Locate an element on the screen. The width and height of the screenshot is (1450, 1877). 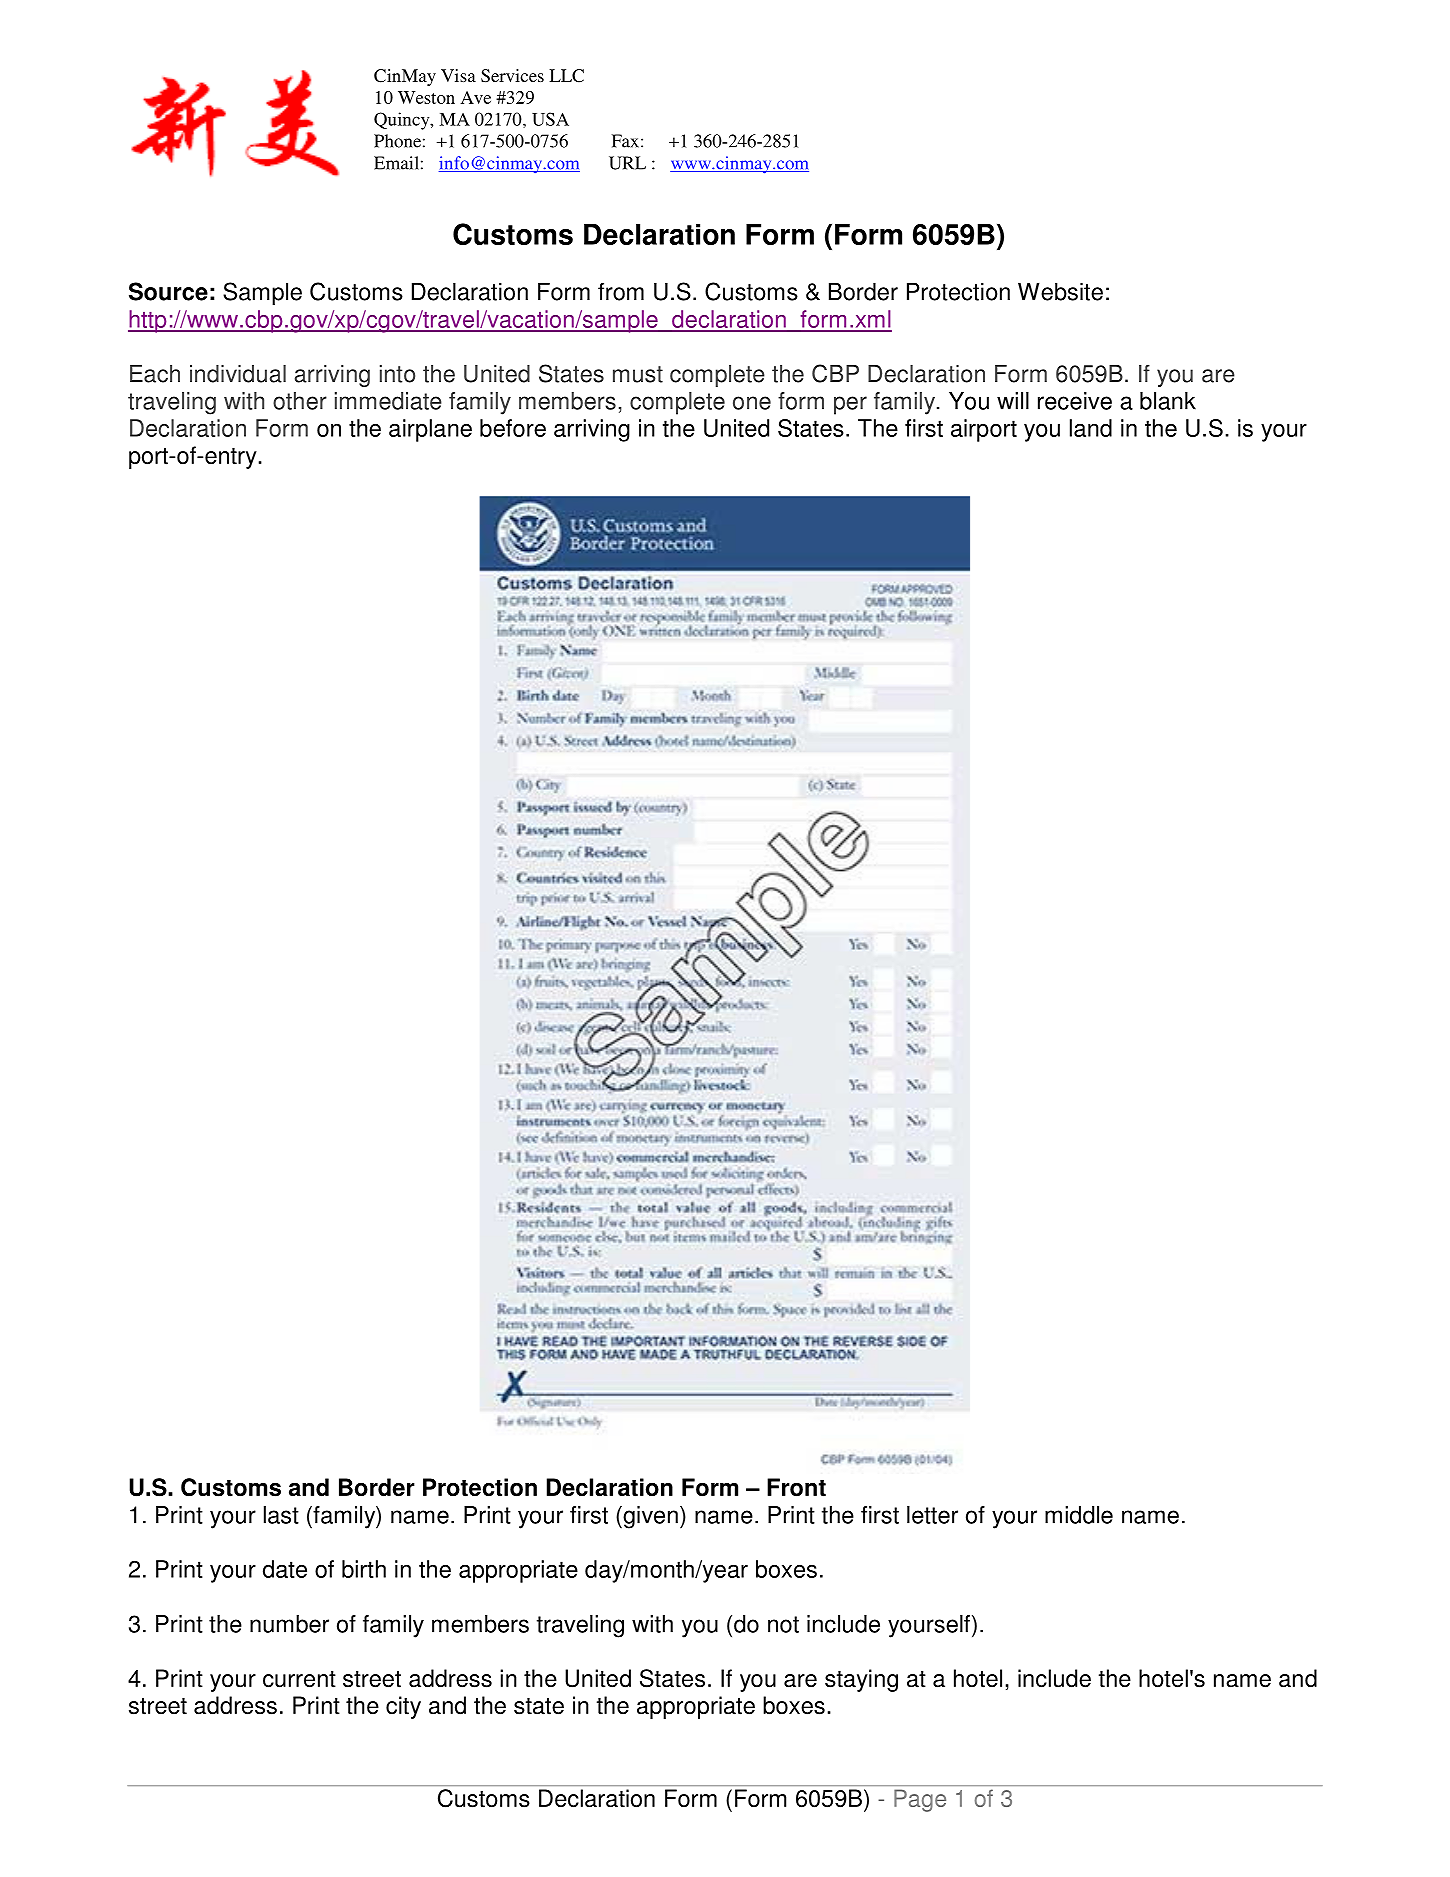
Website is located at coordinates (1060, 291).
